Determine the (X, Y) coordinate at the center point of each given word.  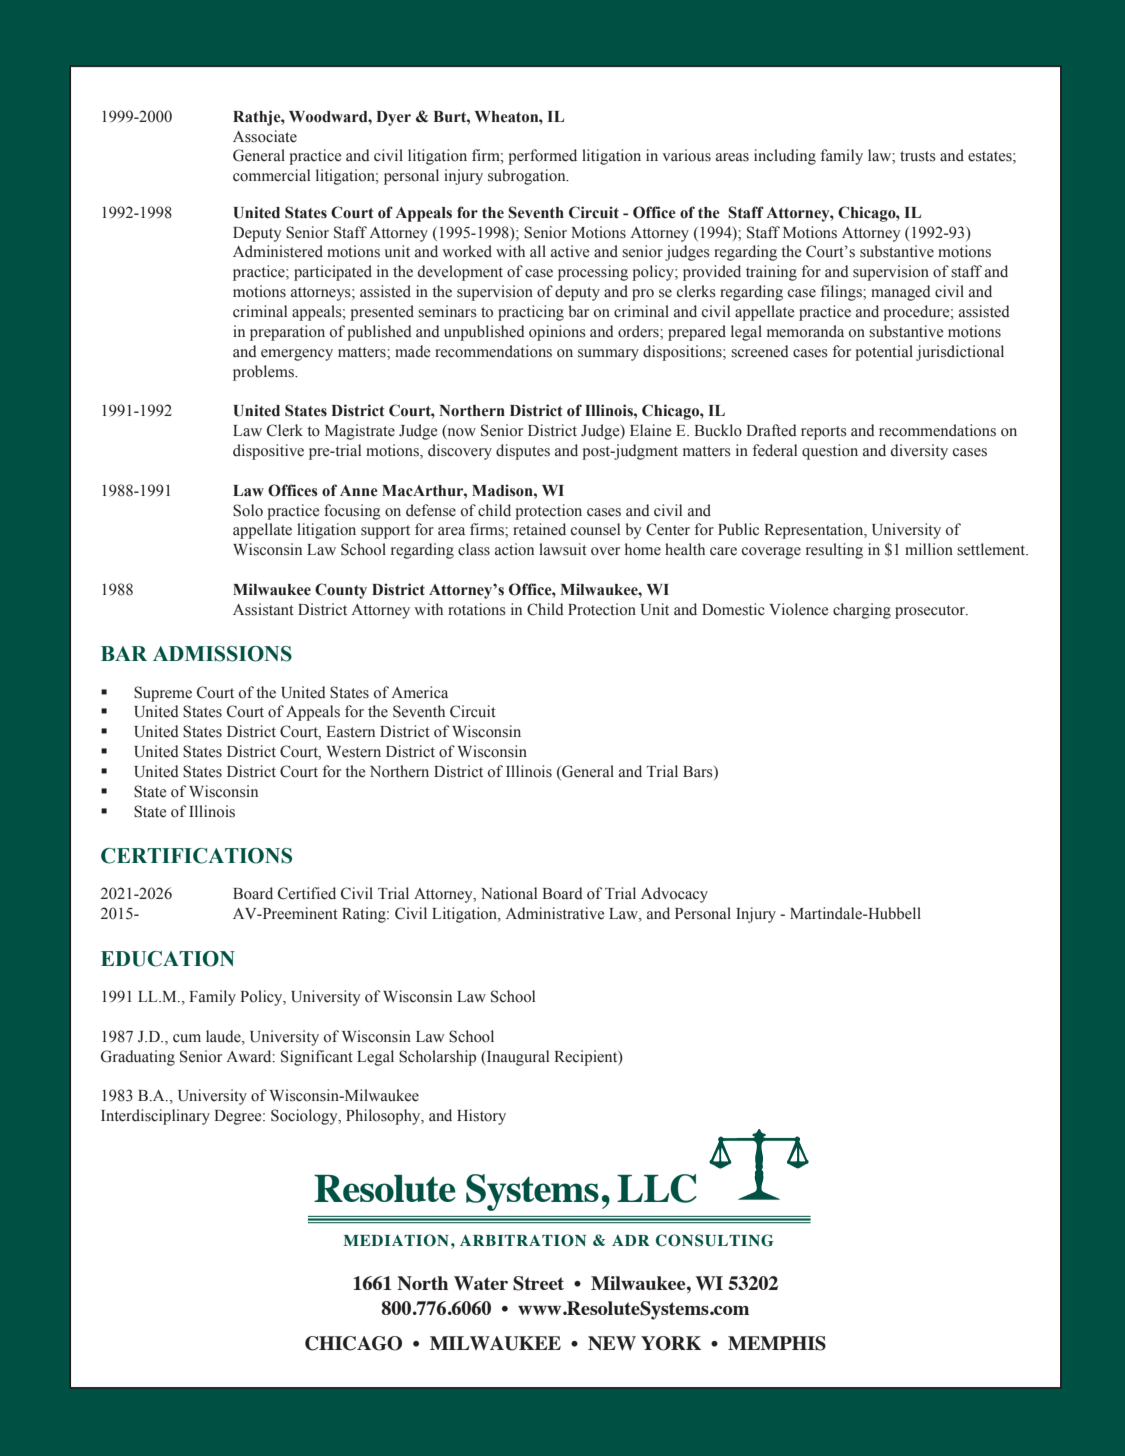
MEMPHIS (777, 1343)
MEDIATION (396, 1240)
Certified (307, 893)
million (929, 549)
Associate (265, 136)
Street (538, 1283)
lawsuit (563, 549)
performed (542, 157)
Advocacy (674, 895)
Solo (248, 510)
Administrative (555, 913)
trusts (918, 156)
